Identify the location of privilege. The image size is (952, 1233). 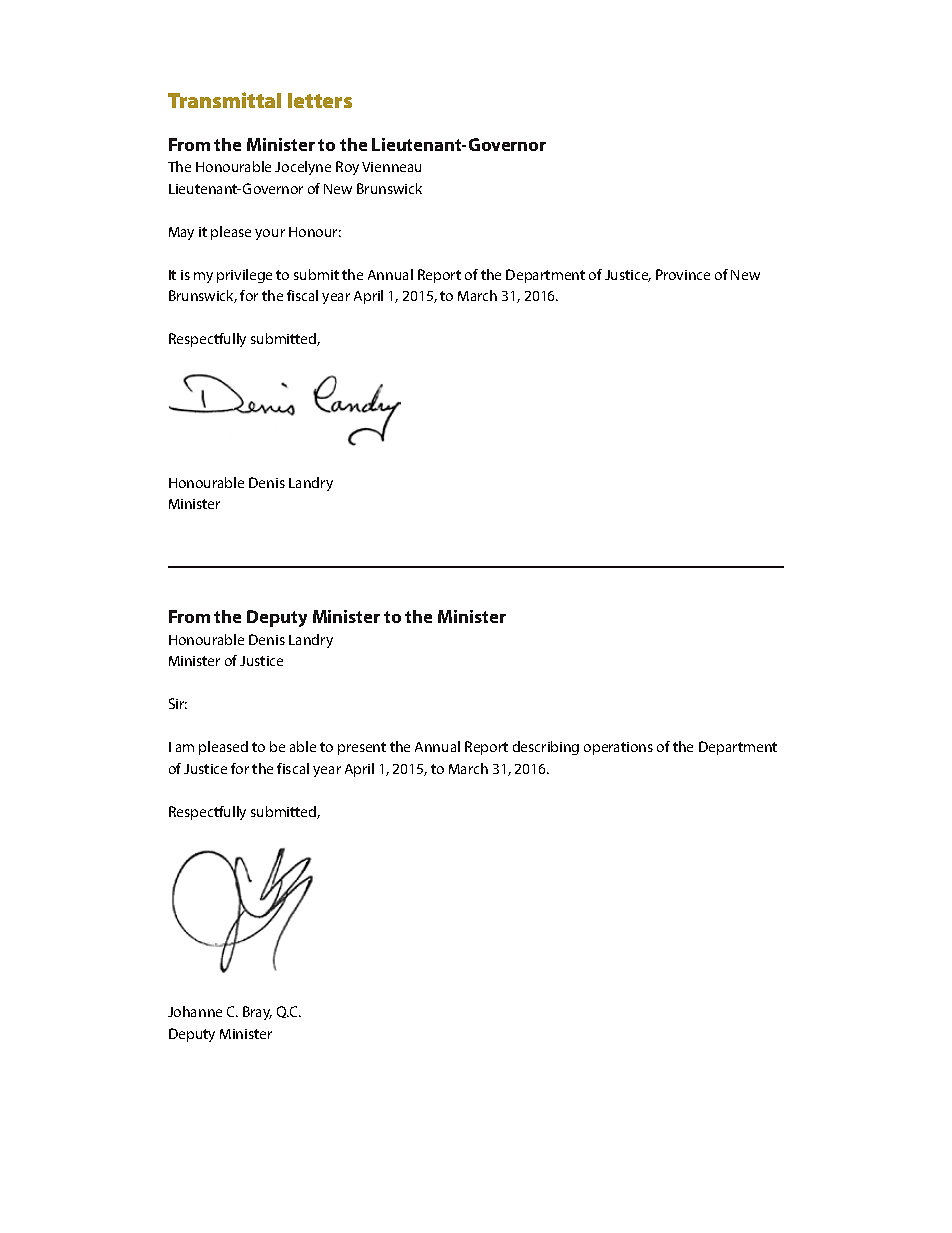
(244, 276).
